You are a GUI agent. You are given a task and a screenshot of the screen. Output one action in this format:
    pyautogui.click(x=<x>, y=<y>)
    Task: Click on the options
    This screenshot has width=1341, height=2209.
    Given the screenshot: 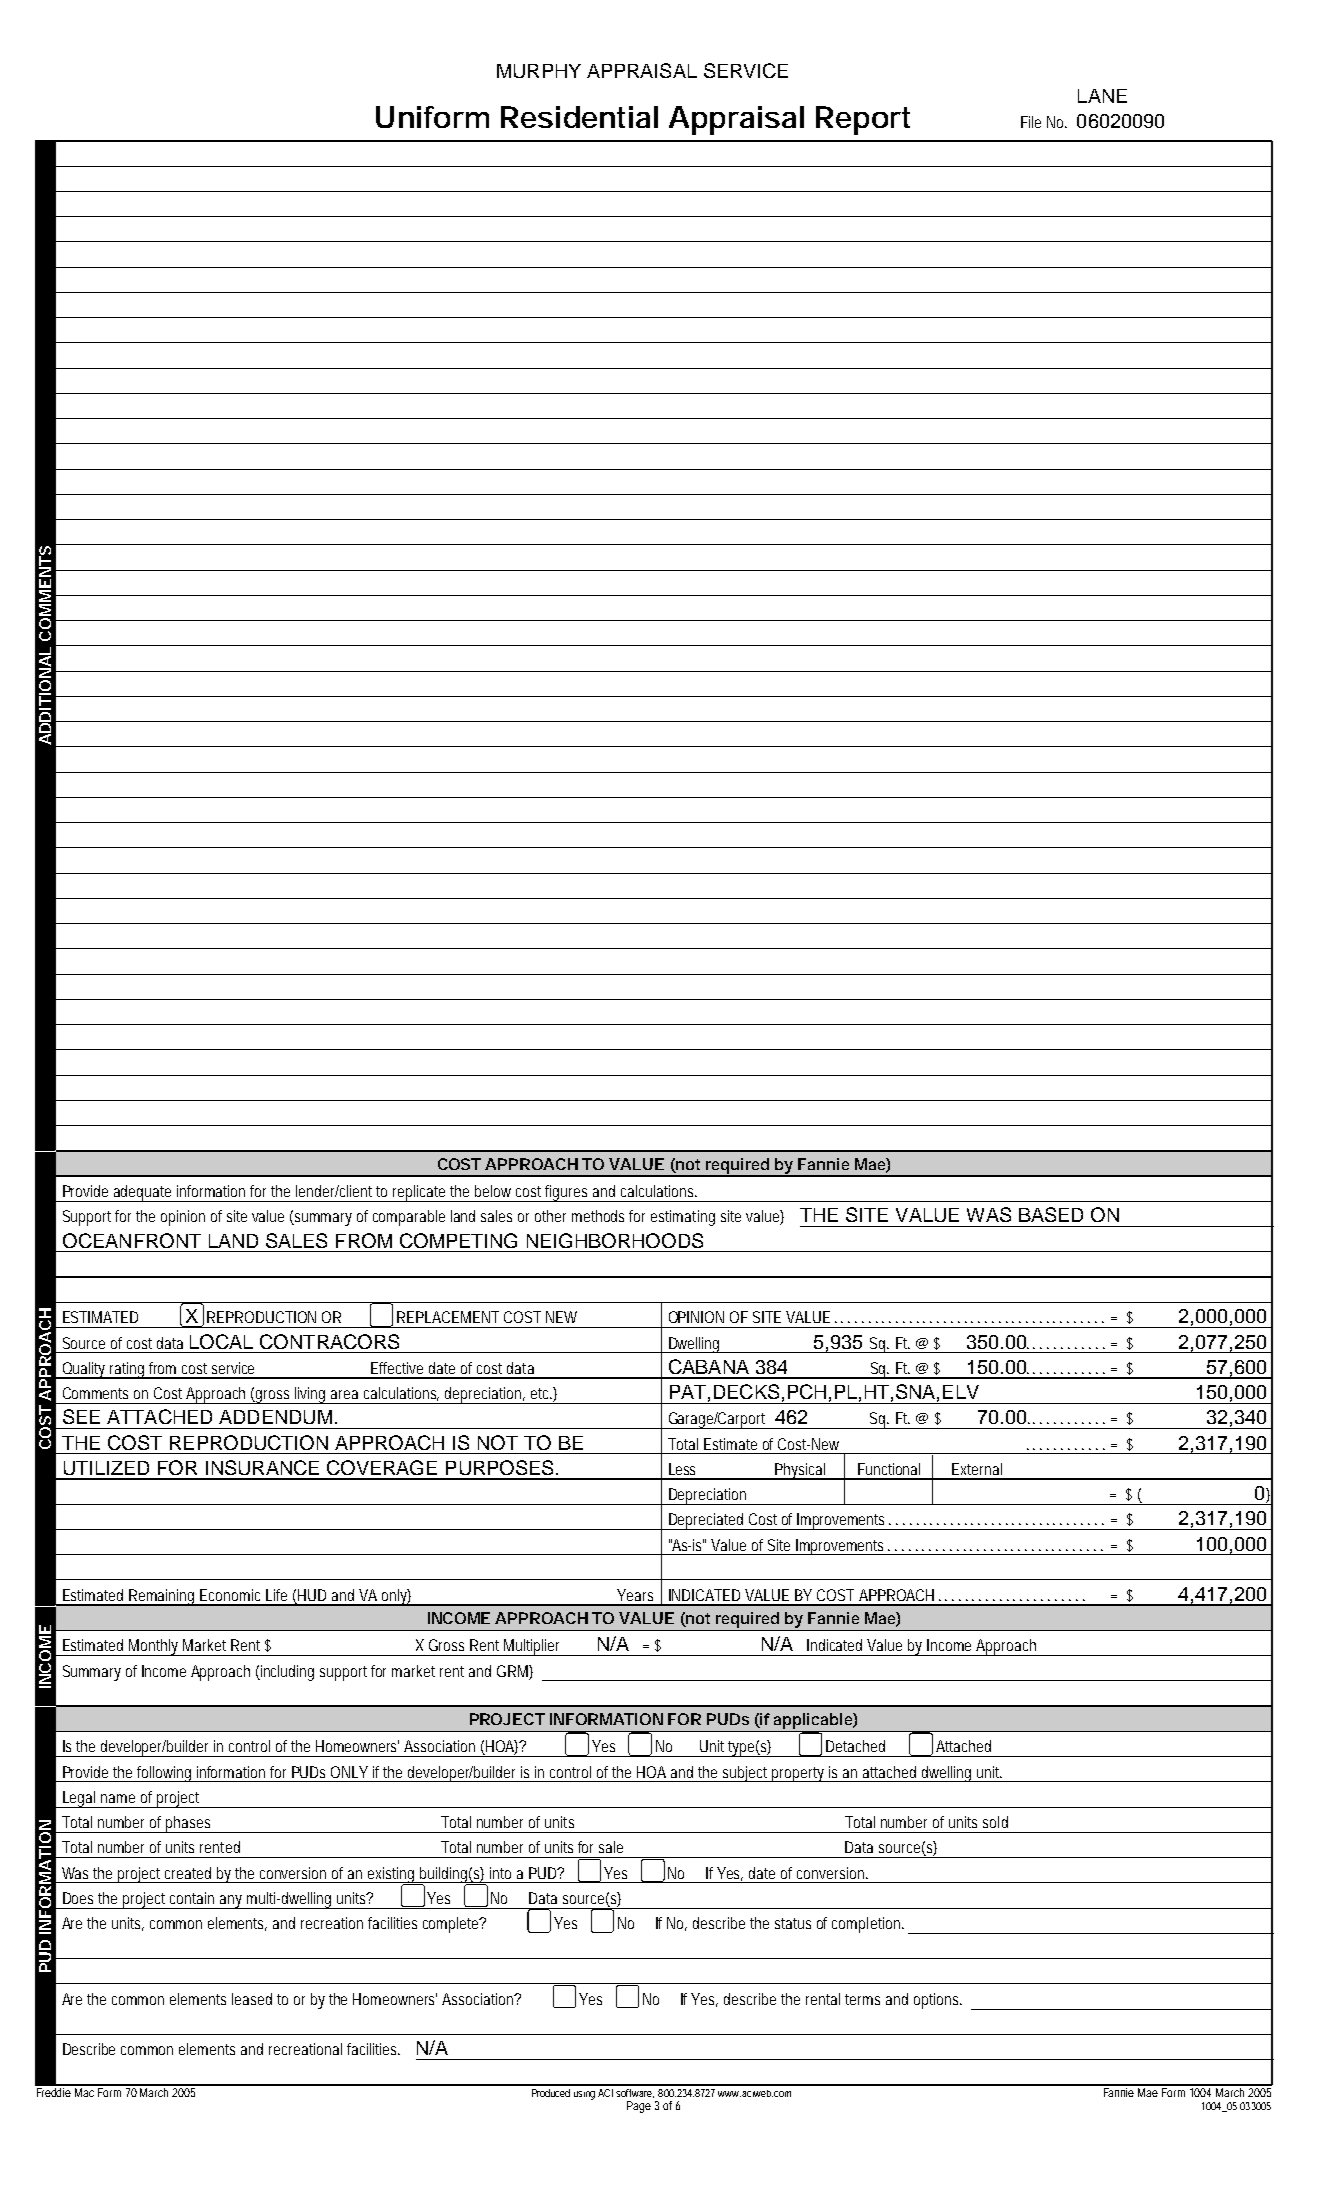 What is the action you would take?
    pyautogui.click(x=936, y=2001)
